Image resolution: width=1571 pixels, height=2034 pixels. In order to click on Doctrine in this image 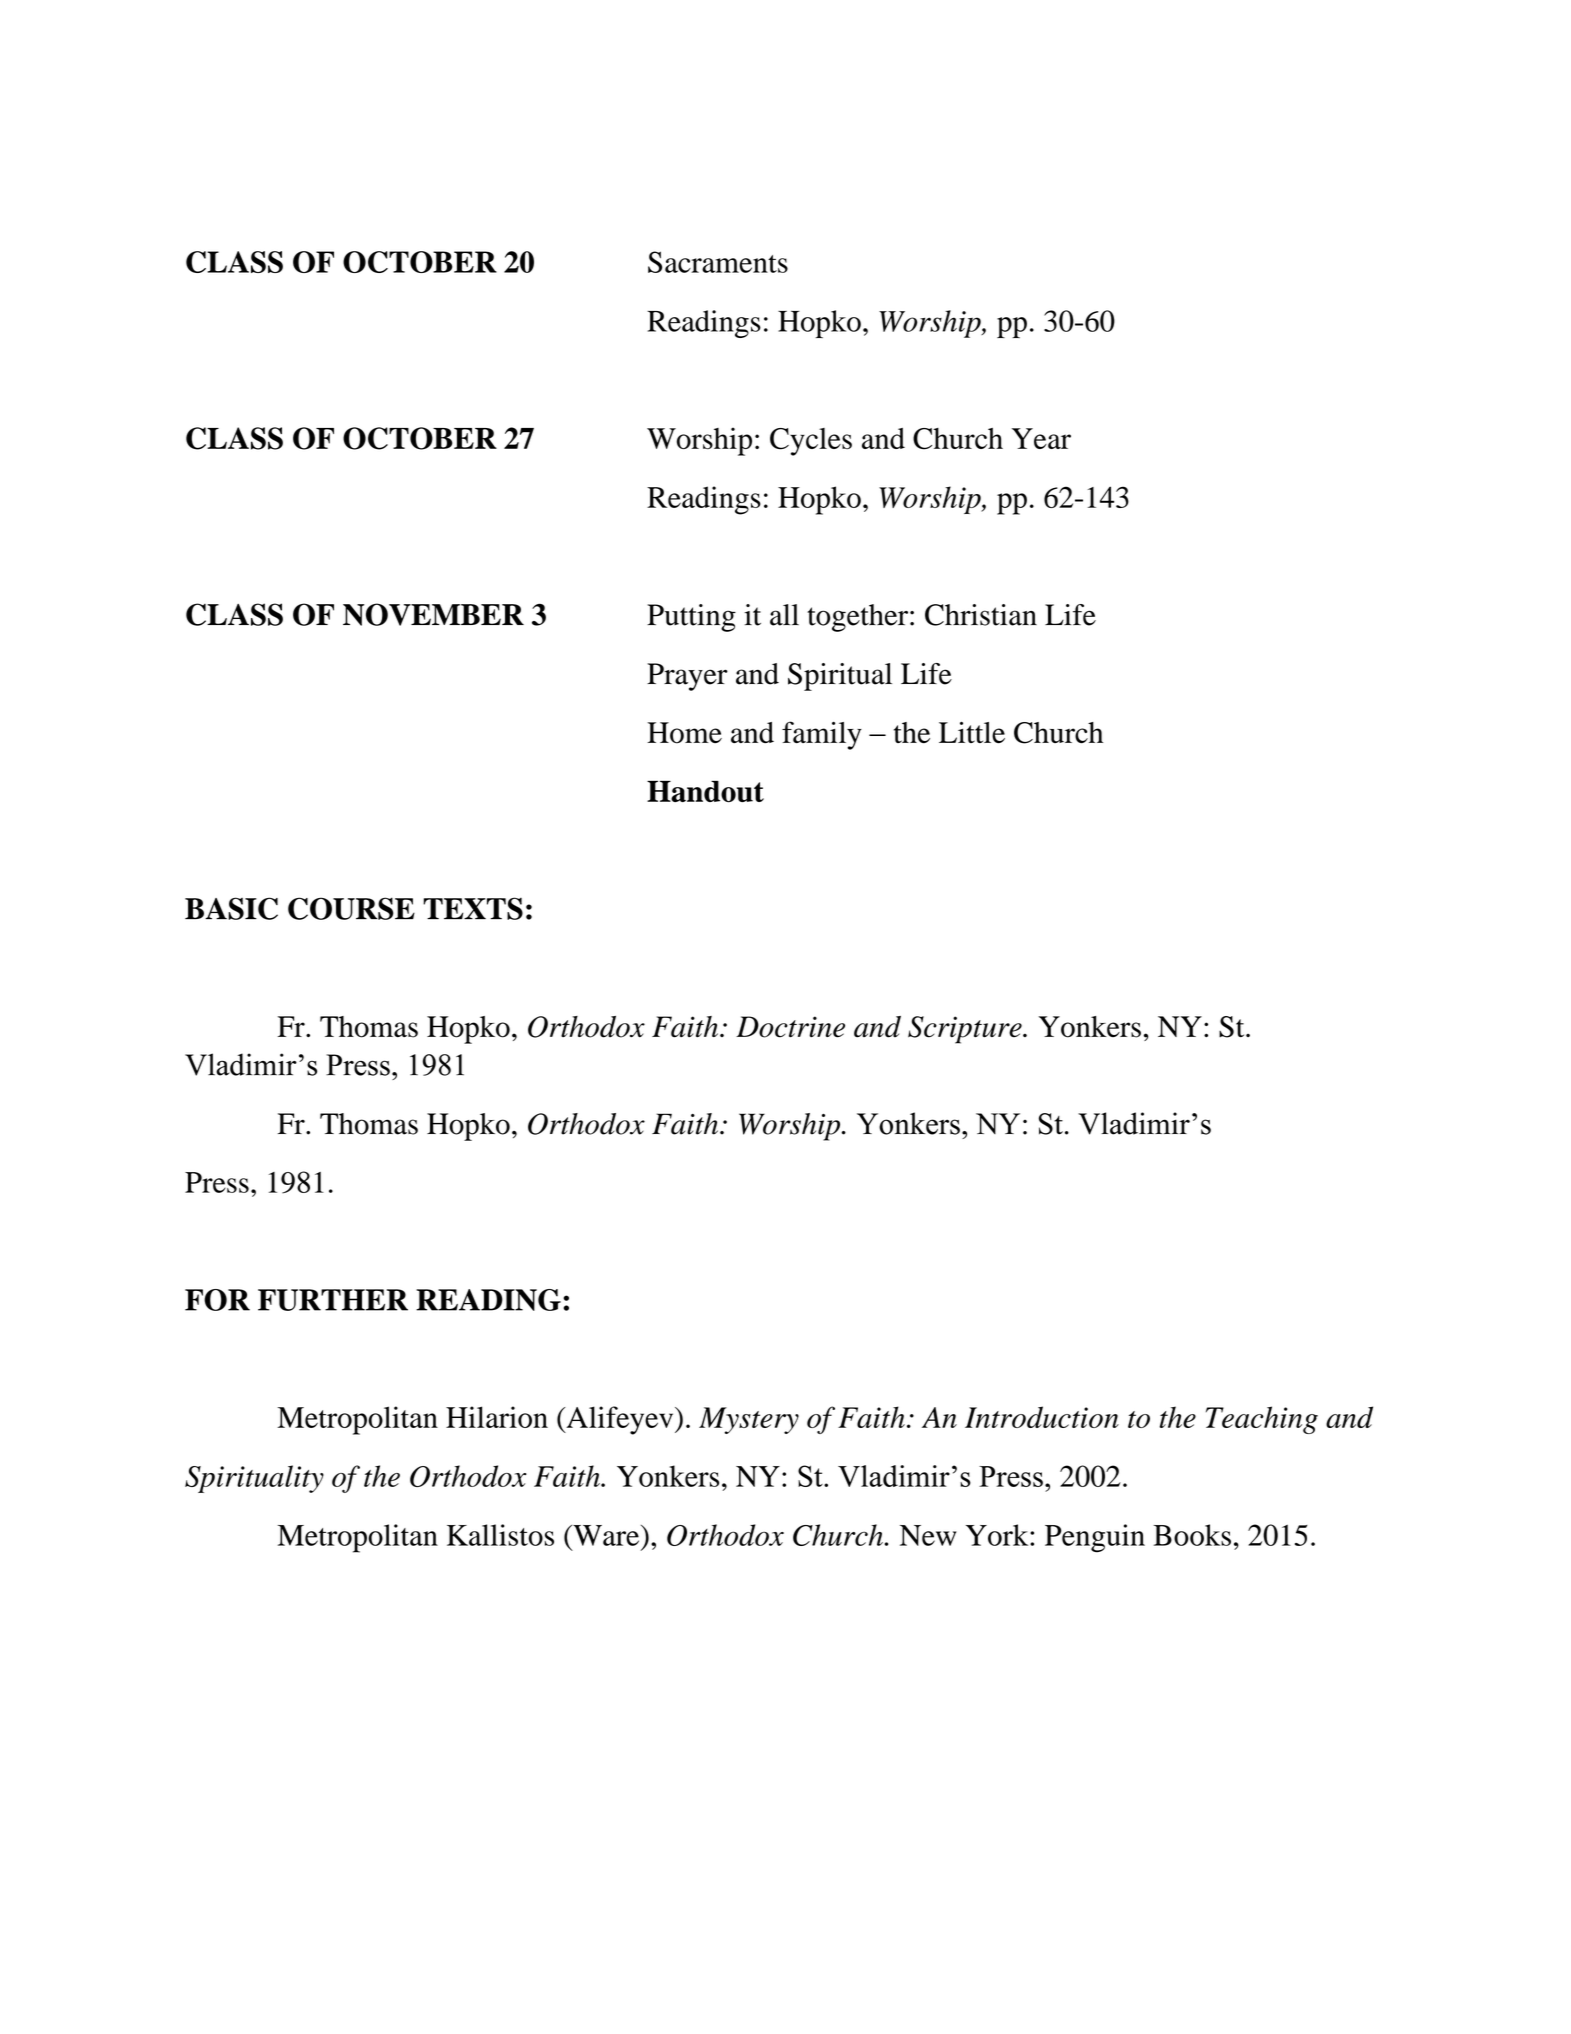, I will do `click(790, 1027)`.
